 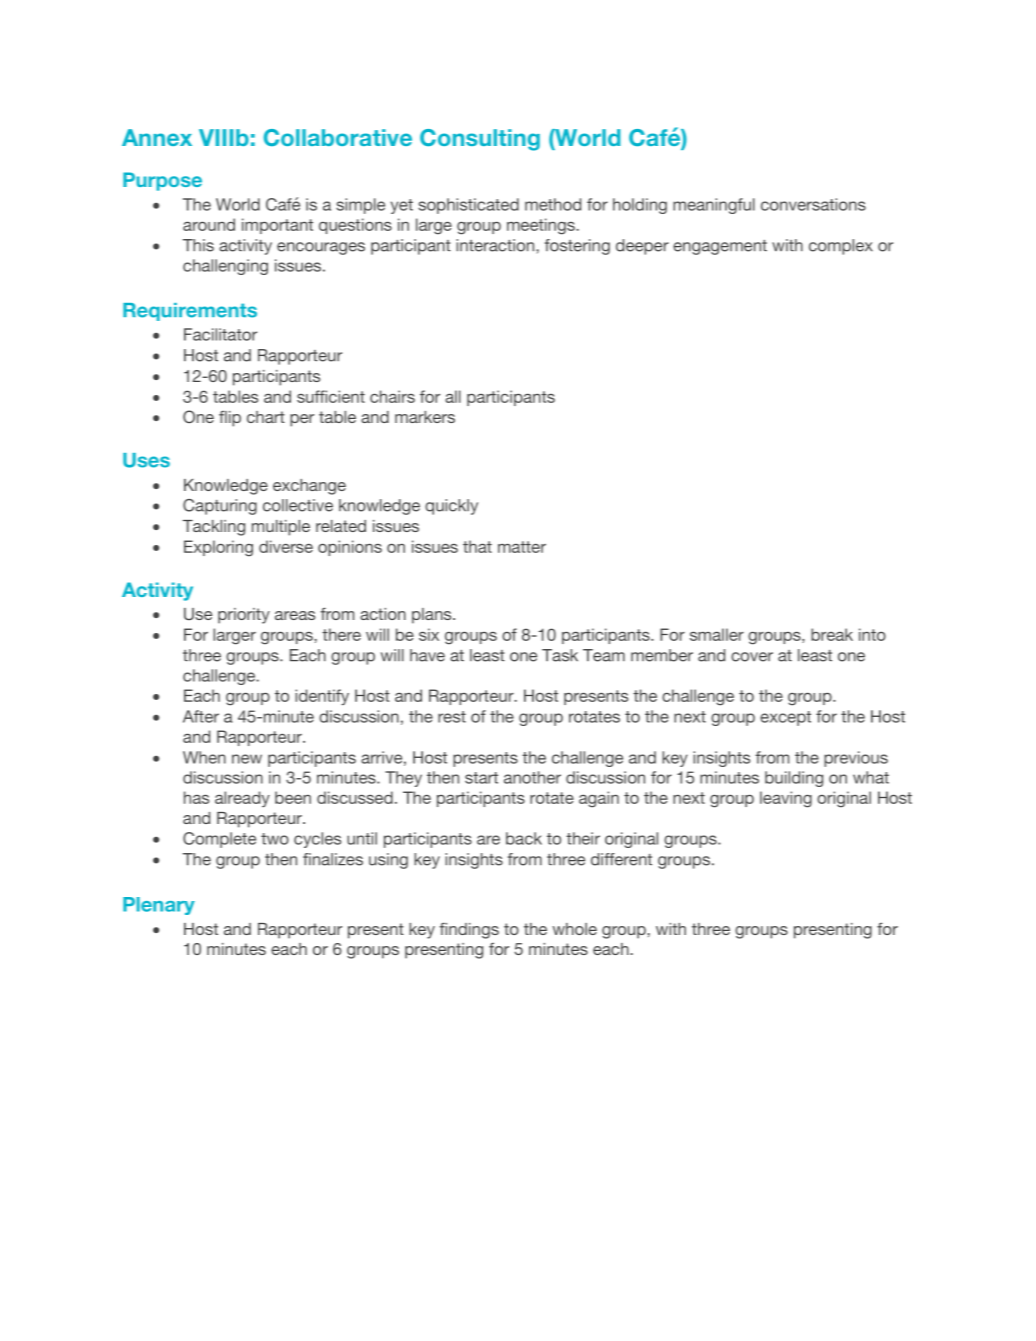 I want to click on Task, so click(x=560, y=655).
